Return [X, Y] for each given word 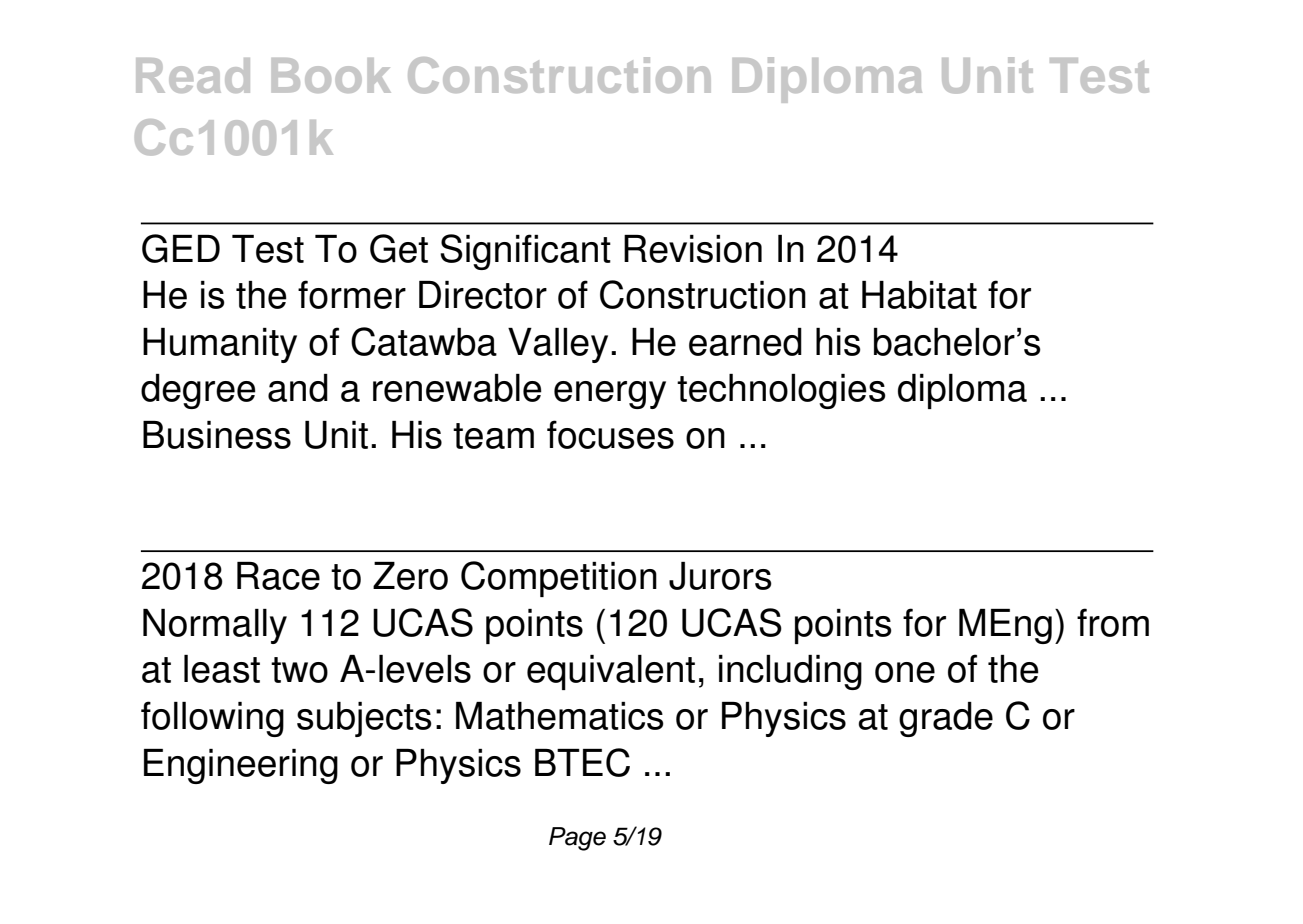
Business [217, 435]
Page [577, 839]
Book [331, 75]
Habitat [919, 295]
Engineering [241, 766]
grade [946, 719]
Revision [693, 249]
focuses [610, 434]
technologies [781, 391]
